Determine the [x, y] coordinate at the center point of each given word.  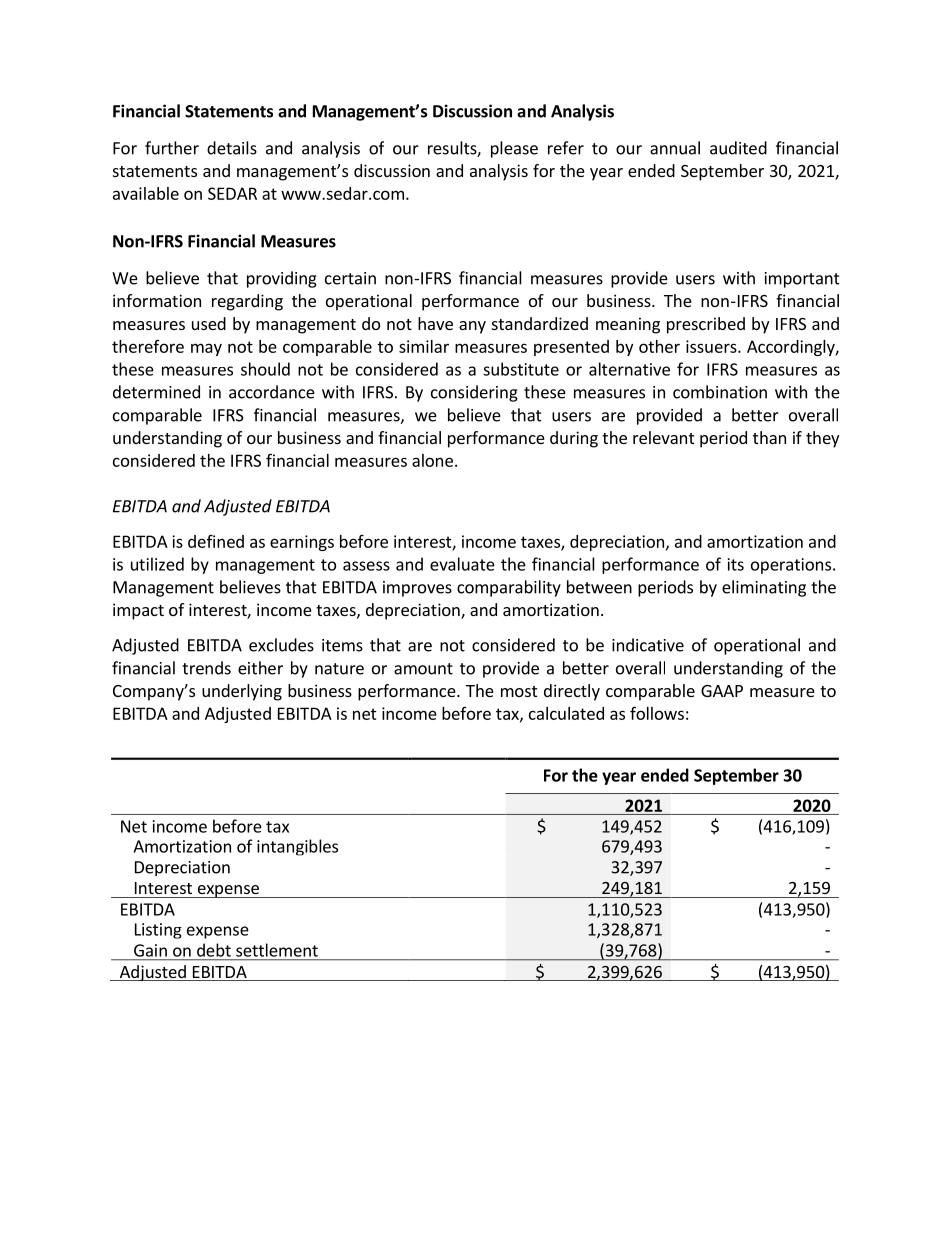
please [514, 149]
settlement [277, 950]
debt [214, 950]
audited [738, 148]
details [232, 148]
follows [657, 713]
